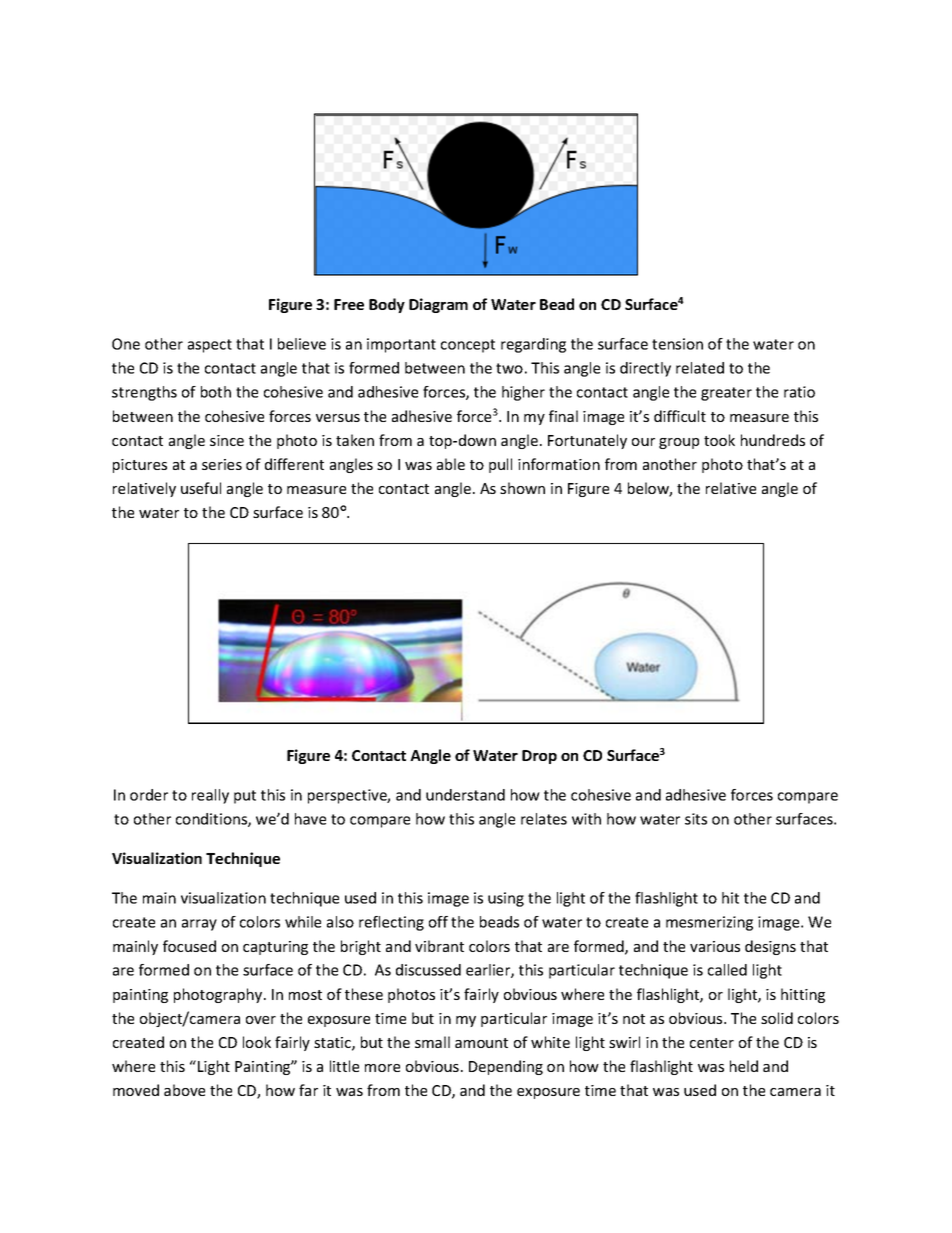  Describe the element at coordinates (677, 344) in the screenshot. I see `tension` at that location.
